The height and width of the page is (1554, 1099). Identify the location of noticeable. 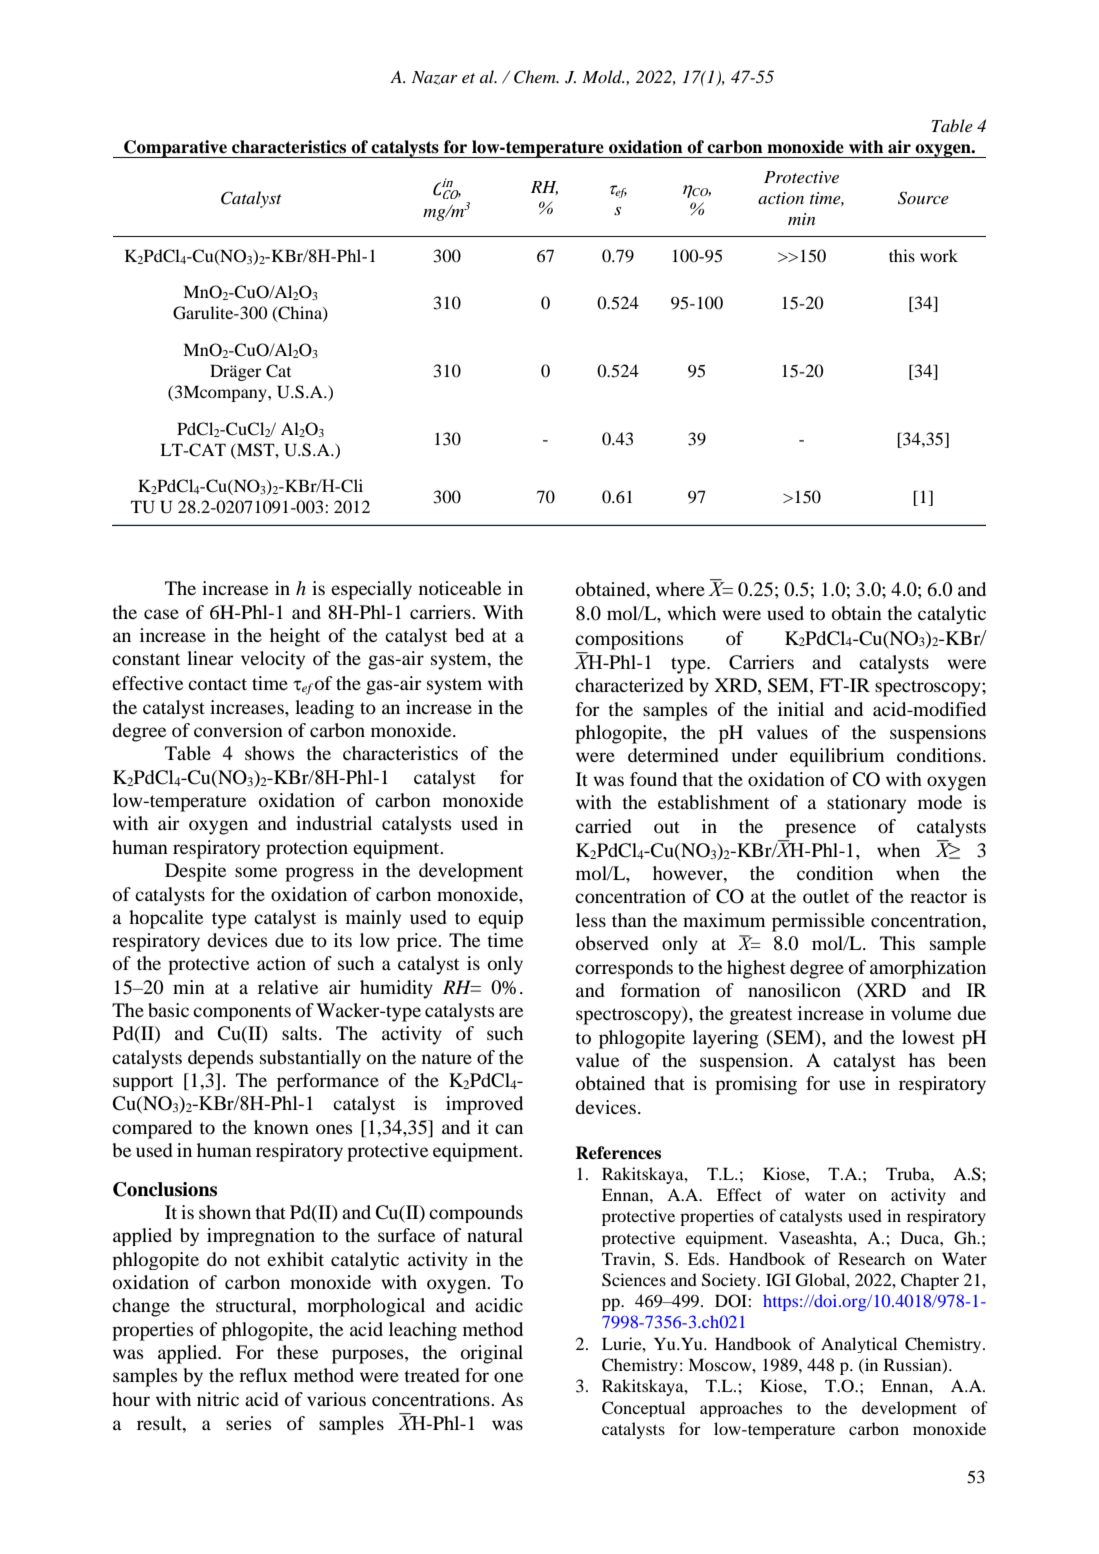
(460, 588).
